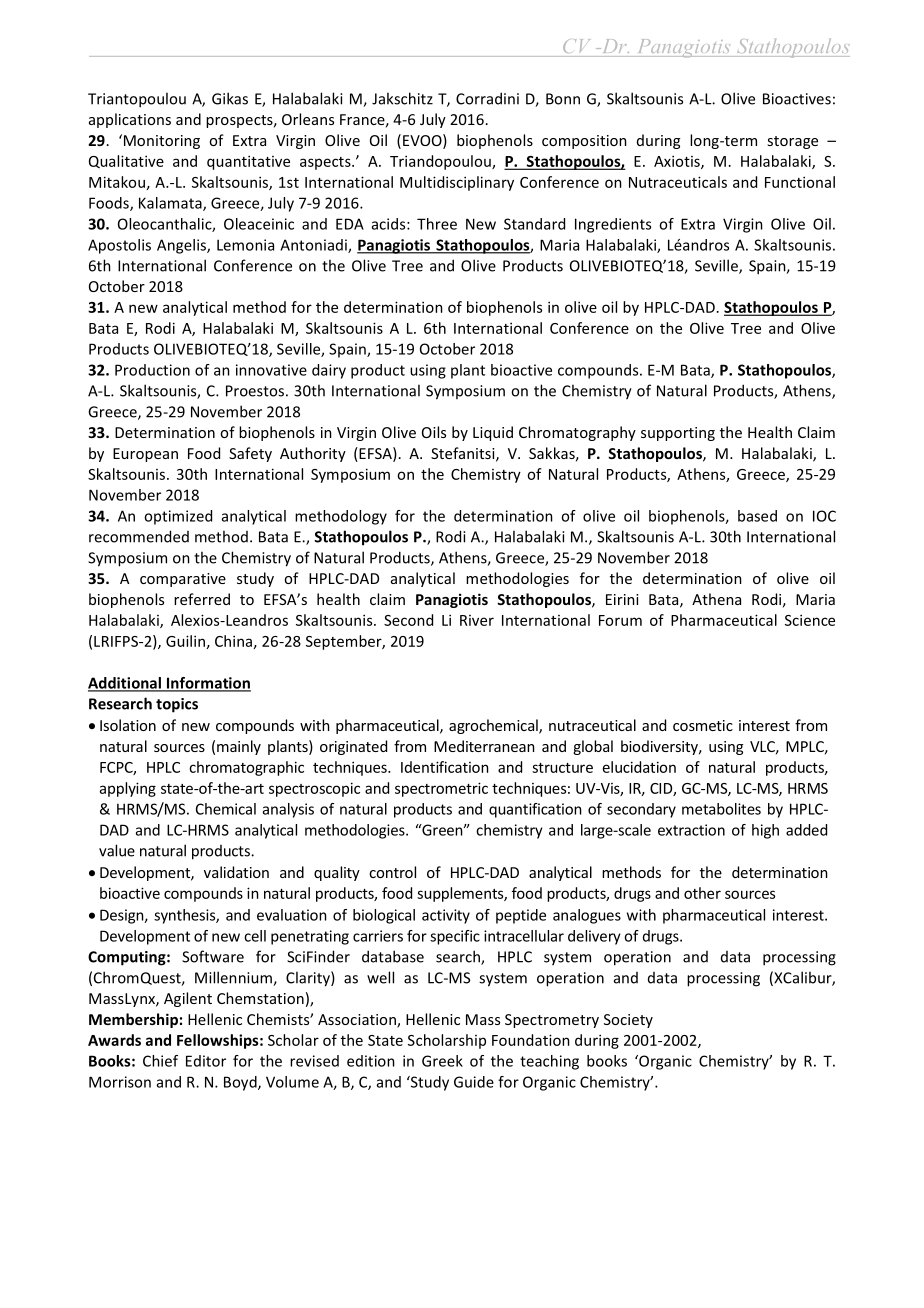 This screenshot has height=1308, width=924. What do you see at coordinates (206, 1061) in the screenshot?
I see `Editor` at bounding box center [206, 1061].
